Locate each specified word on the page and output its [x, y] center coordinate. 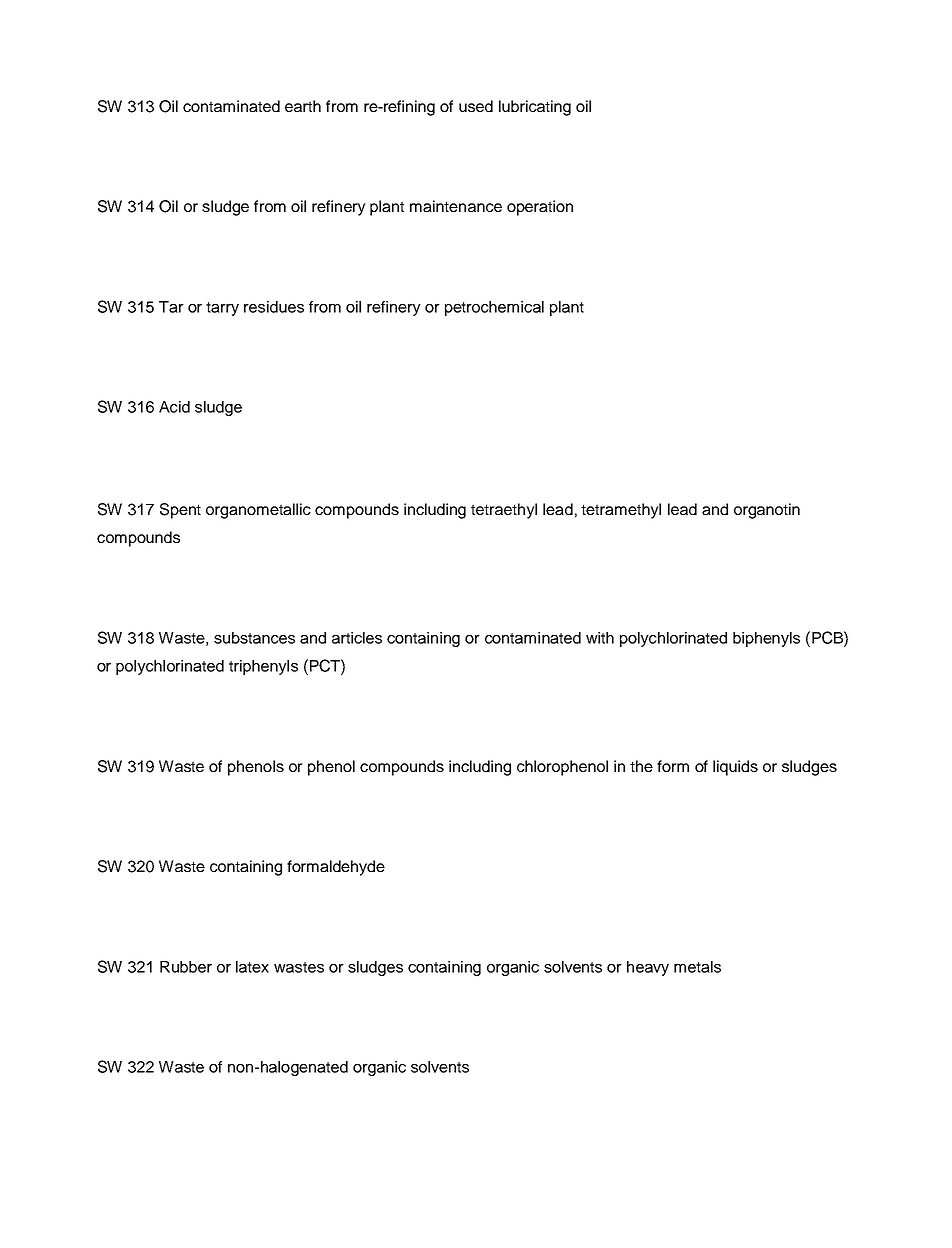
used [476, 106]
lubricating [535, 108]
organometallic [258, 511]
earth [303, 106]
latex [252, 967]
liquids [735, 768]
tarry [222, 309]
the [641, 766]
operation [540, 208]
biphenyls [766, 639]
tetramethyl [621, 511]
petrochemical [494, 308]
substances [254, 638]
